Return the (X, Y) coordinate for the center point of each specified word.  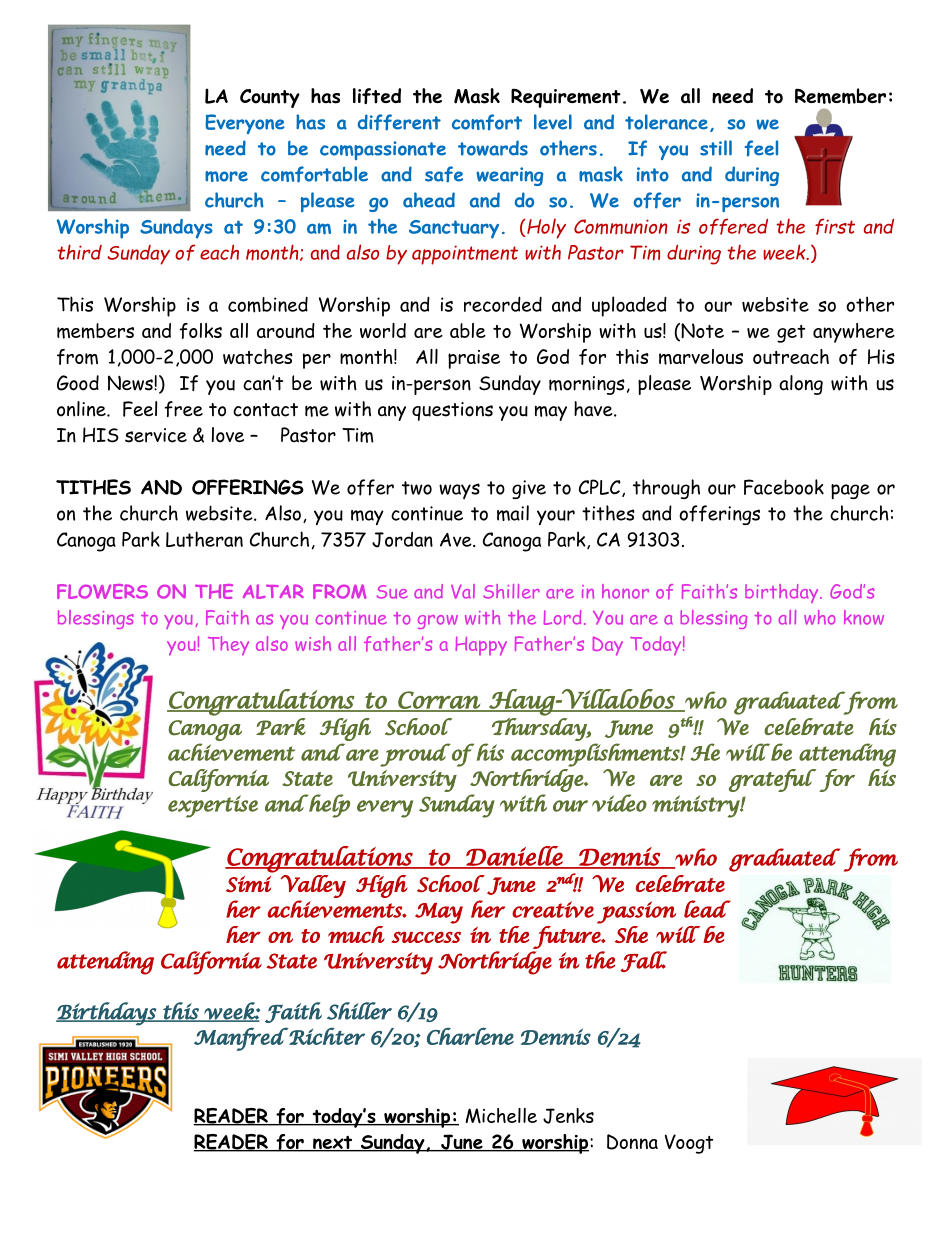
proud (415, 755)
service (156, 435)
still (716, 148)
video (619, 803)
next (333, 1144)
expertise (213, 806)
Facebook (784, 487)
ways (459, 491)
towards (493, 148)
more (226, 176)
